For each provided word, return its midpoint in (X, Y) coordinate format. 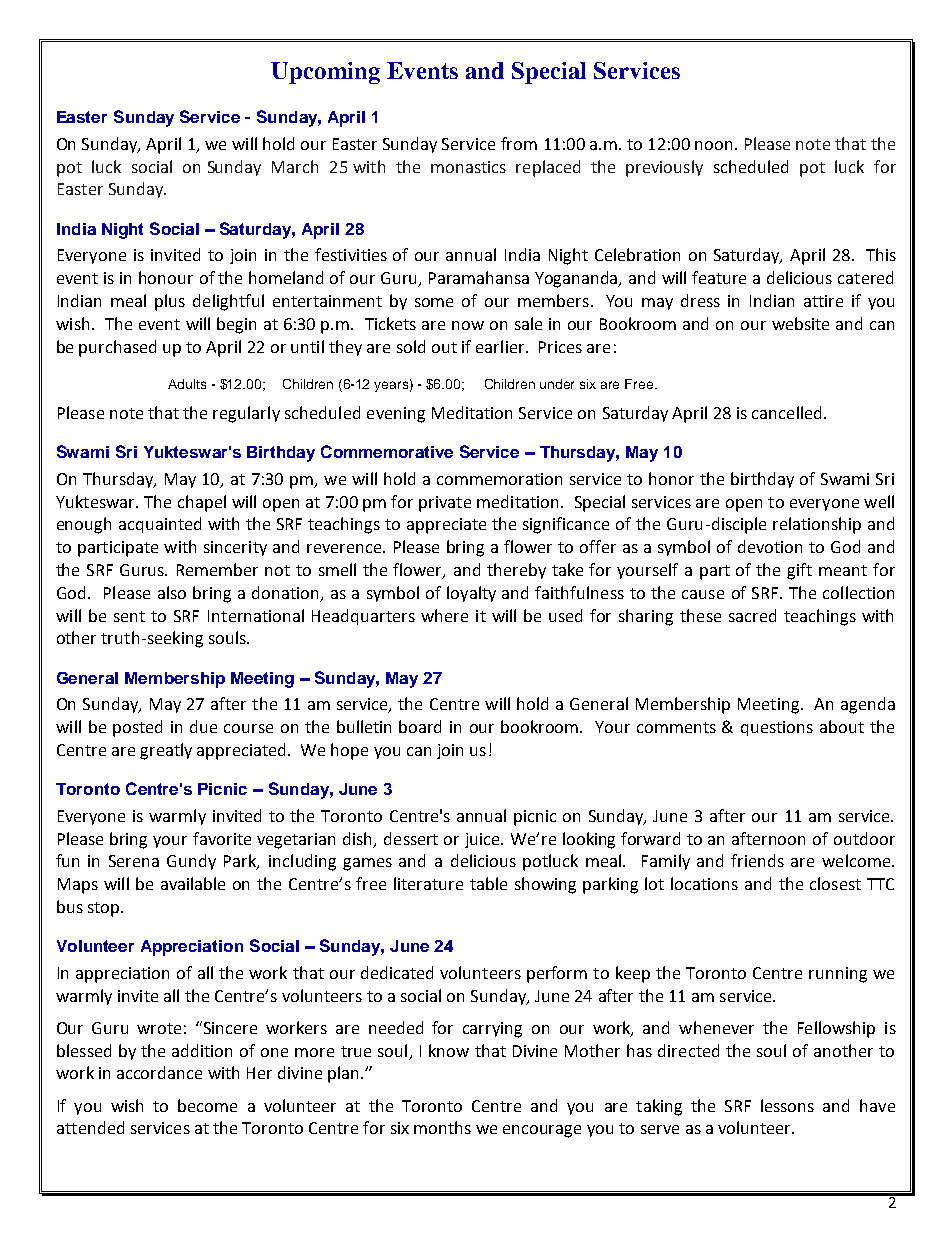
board (420, 726)
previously (664, 168)
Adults (187, 384)
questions (777, 728)
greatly (166, 751)
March (295, 166)
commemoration (499, 479)
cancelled (786, 412)
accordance (159, 1072)
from (519, 143)
